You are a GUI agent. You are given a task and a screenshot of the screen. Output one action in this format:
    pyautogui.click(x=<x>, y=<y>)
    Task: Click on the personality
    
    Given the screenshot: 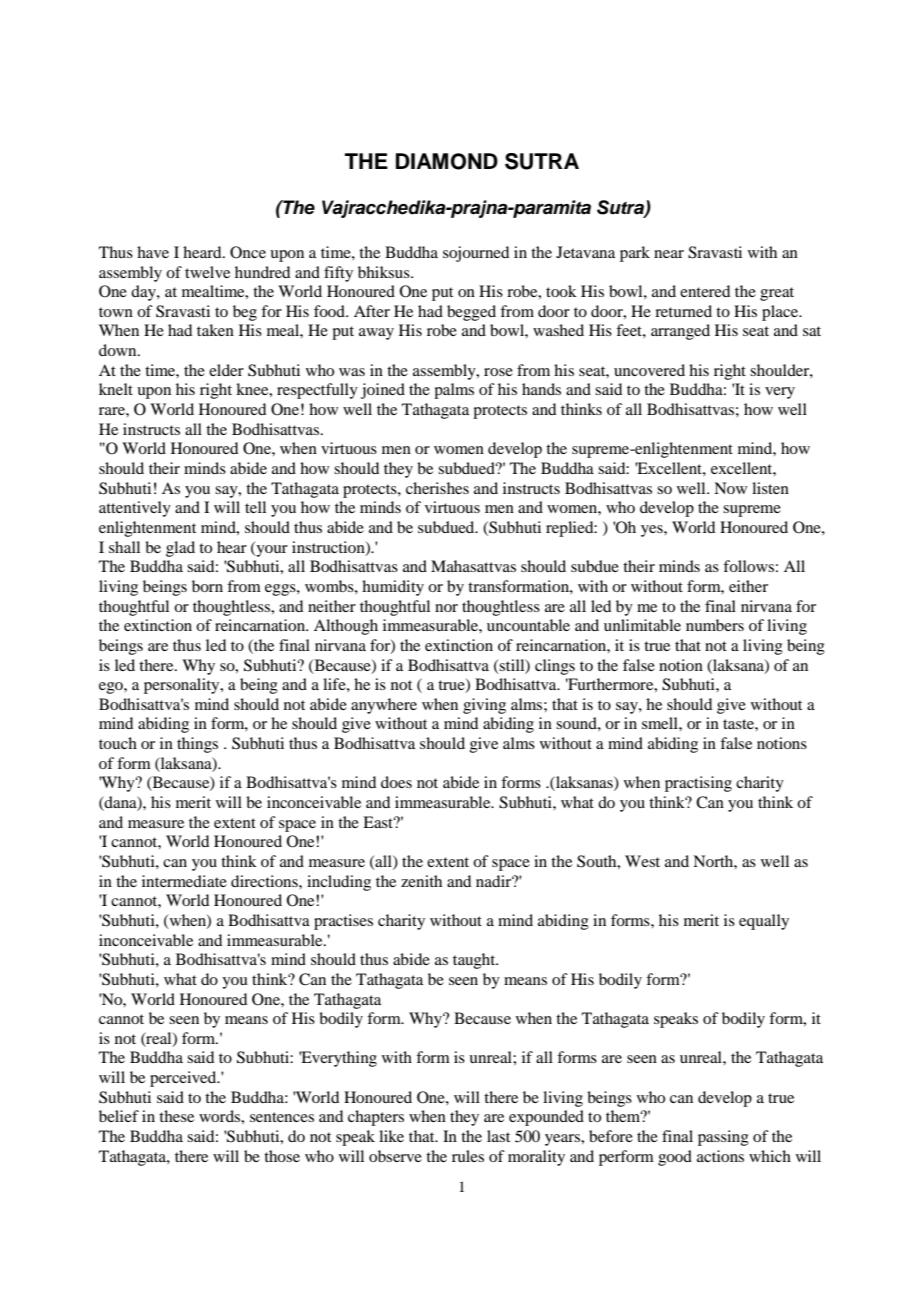 What is the action you would take?
    pyautogui.click(x=183, y=686)
